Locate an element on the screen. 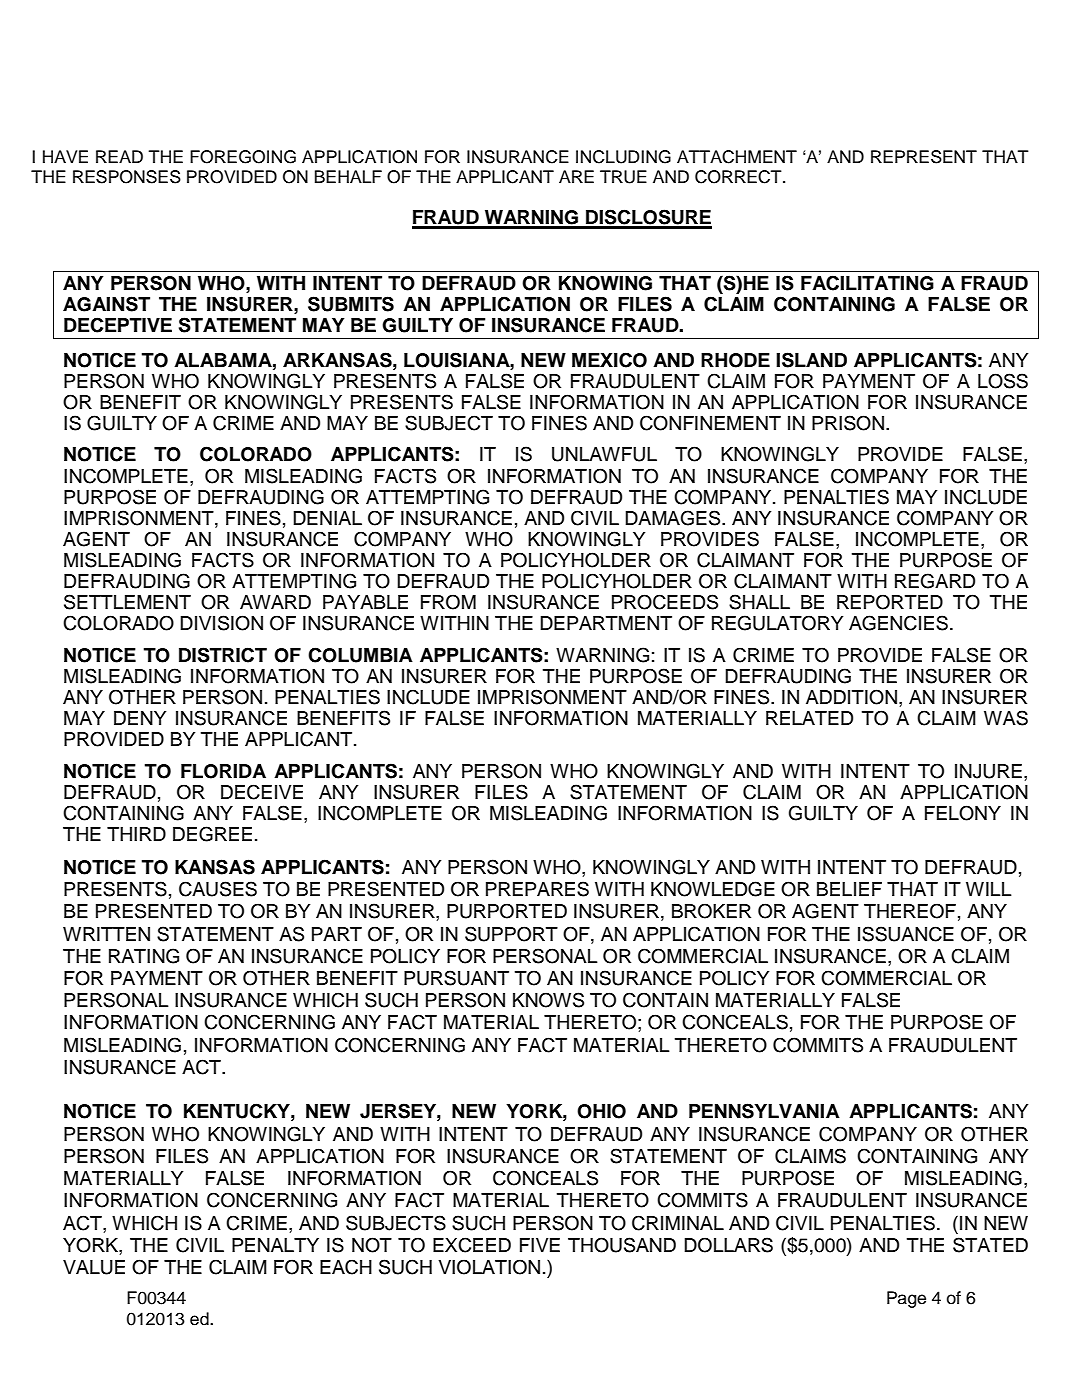 This screenshot has width=1076, height=1392. RESPONSES is located at coordinates (127, 177).
